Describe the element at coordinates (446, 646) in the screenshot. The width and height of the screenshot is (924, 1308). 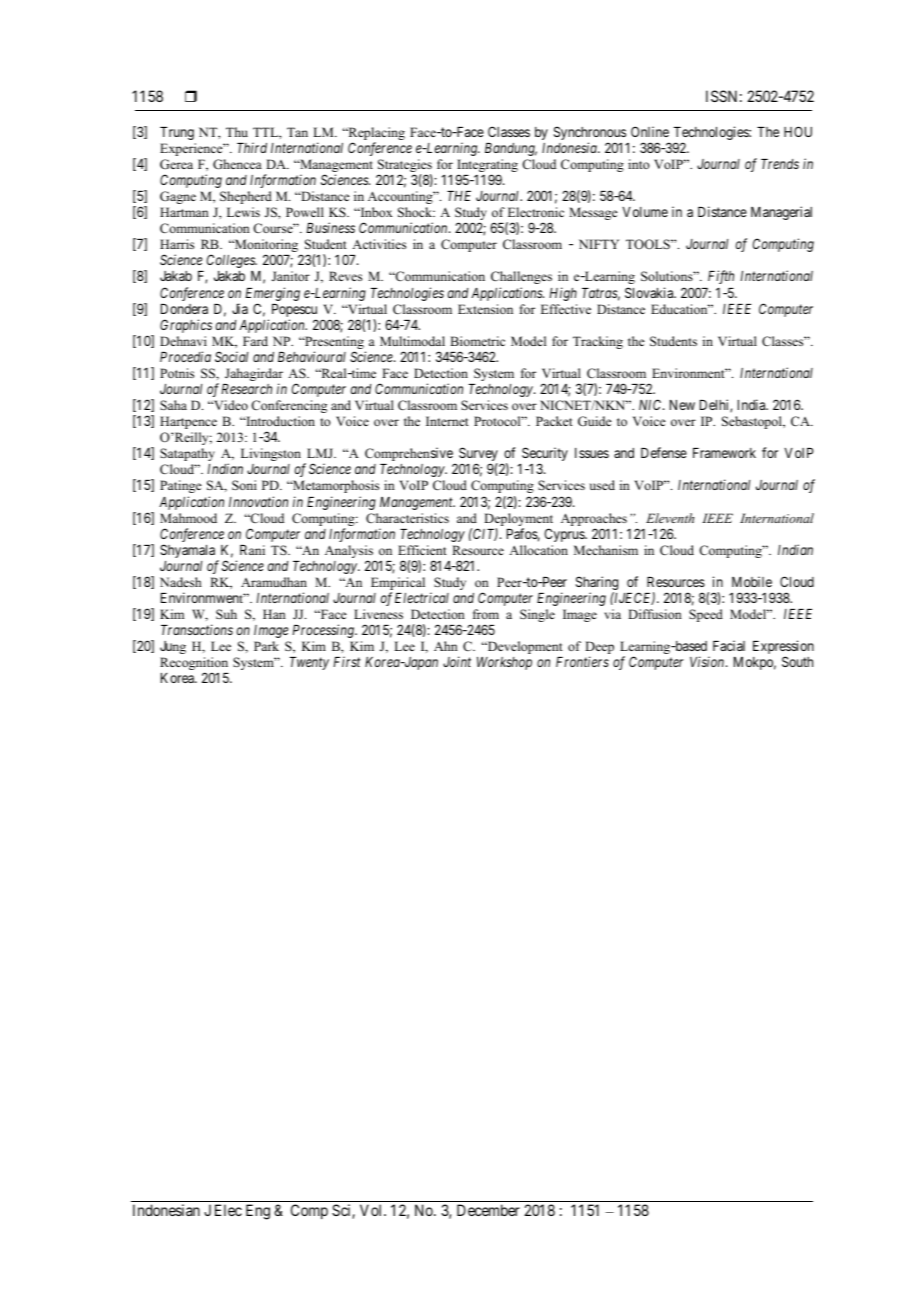
I see `Ahn` at that location.
